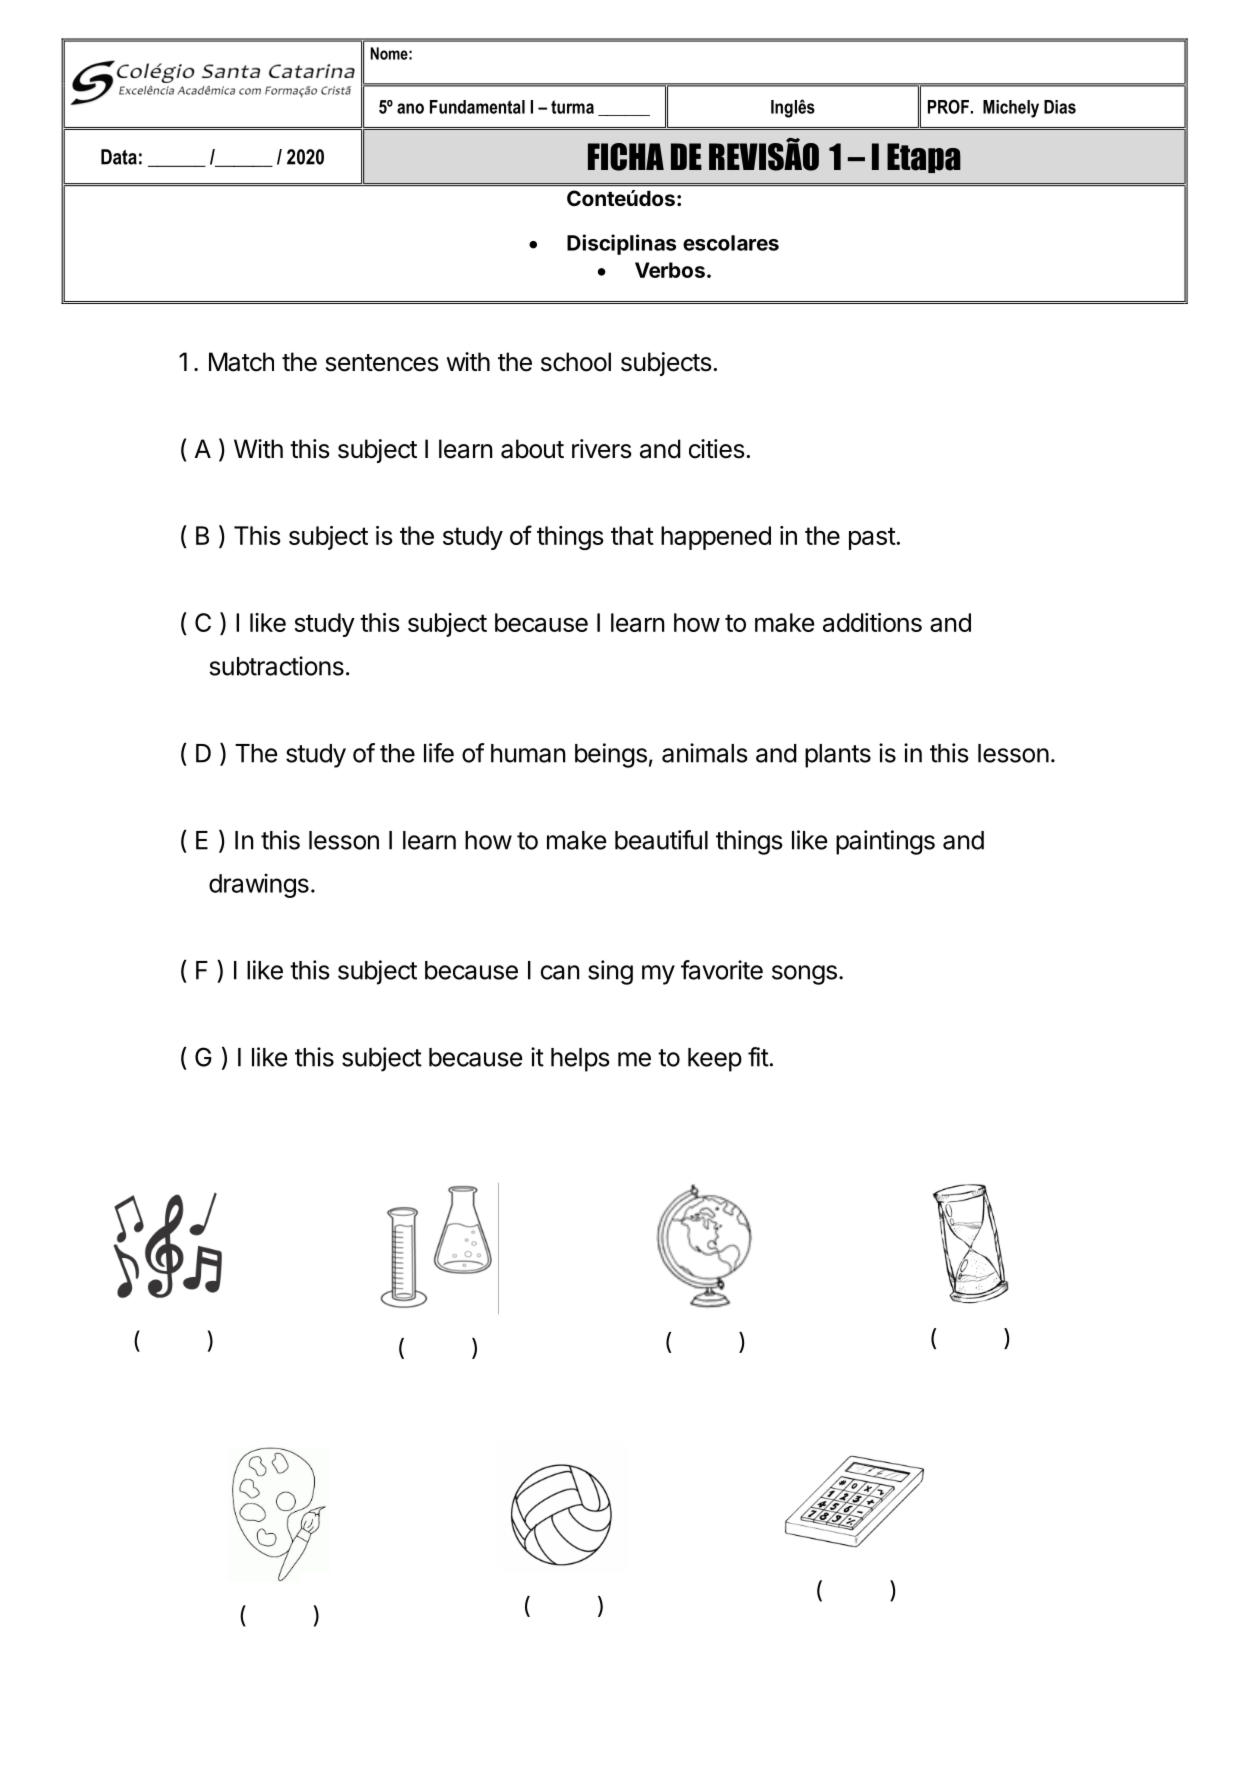 This screenshot has width=1249, height=1767. I want to click on Data, so click(119, 157).
